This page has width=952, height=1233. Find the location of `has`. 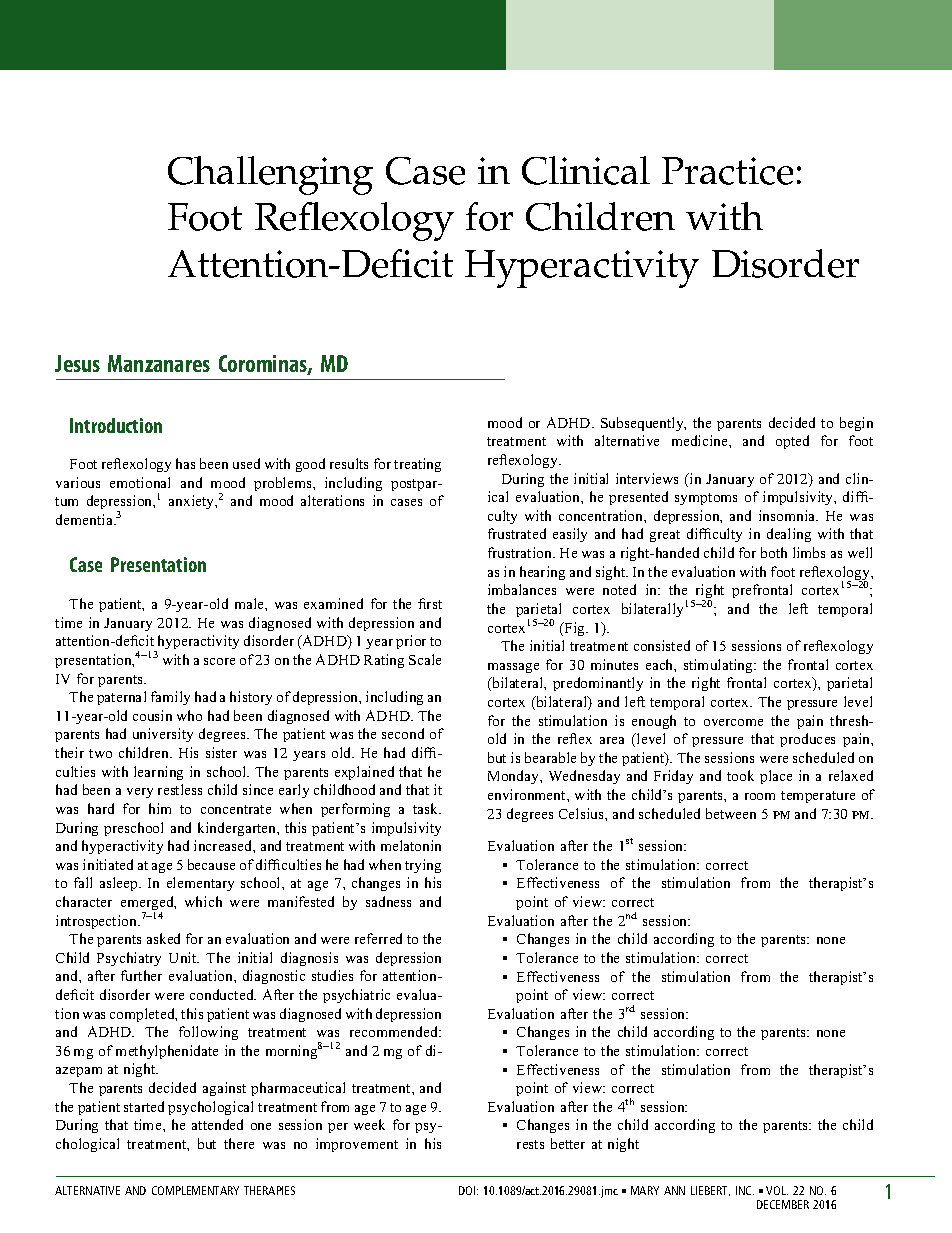

has is located at coordinates (185, 463).
